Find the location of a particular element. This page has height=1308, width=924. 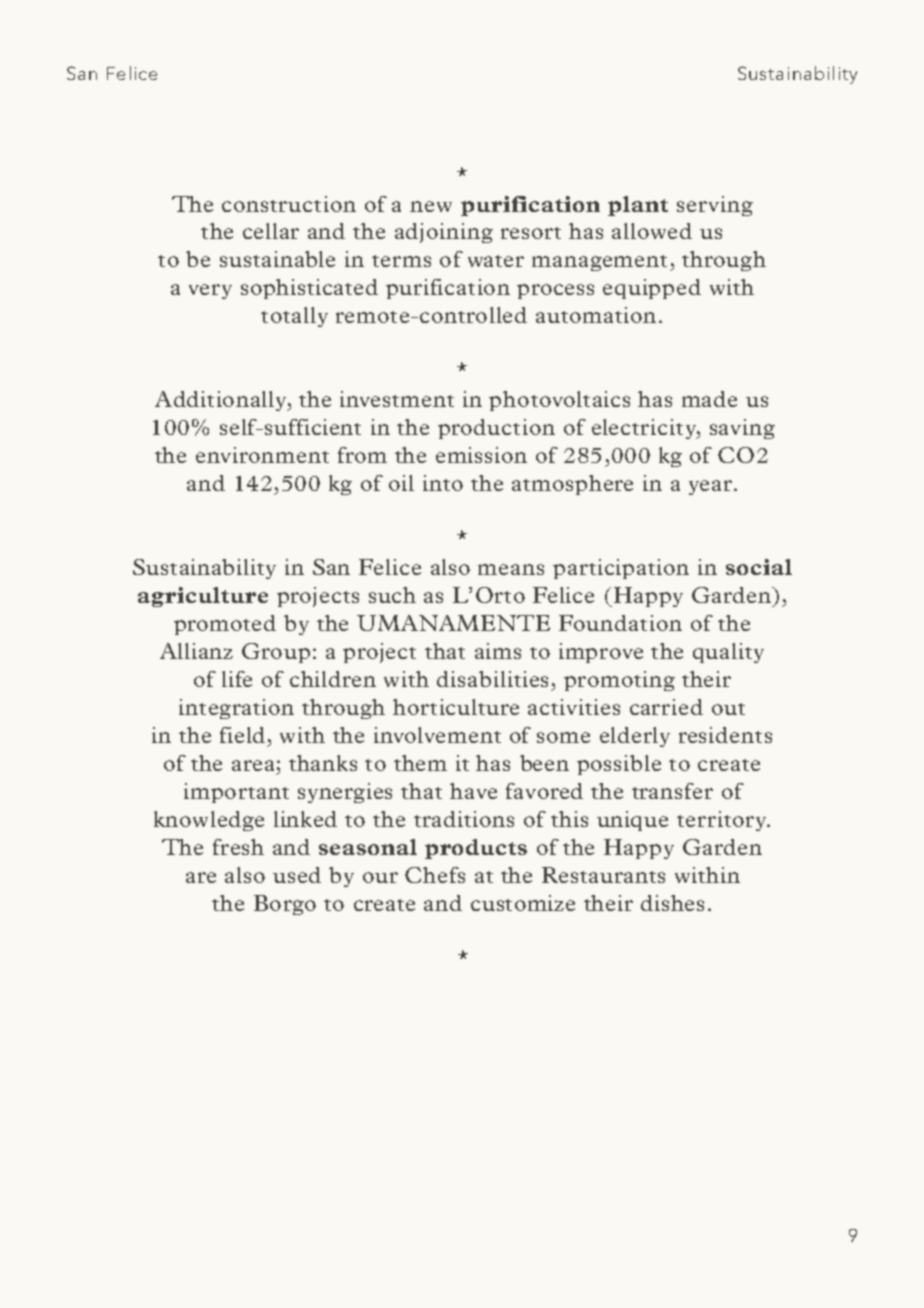

Chefs is located at coordinates (435, 875).
